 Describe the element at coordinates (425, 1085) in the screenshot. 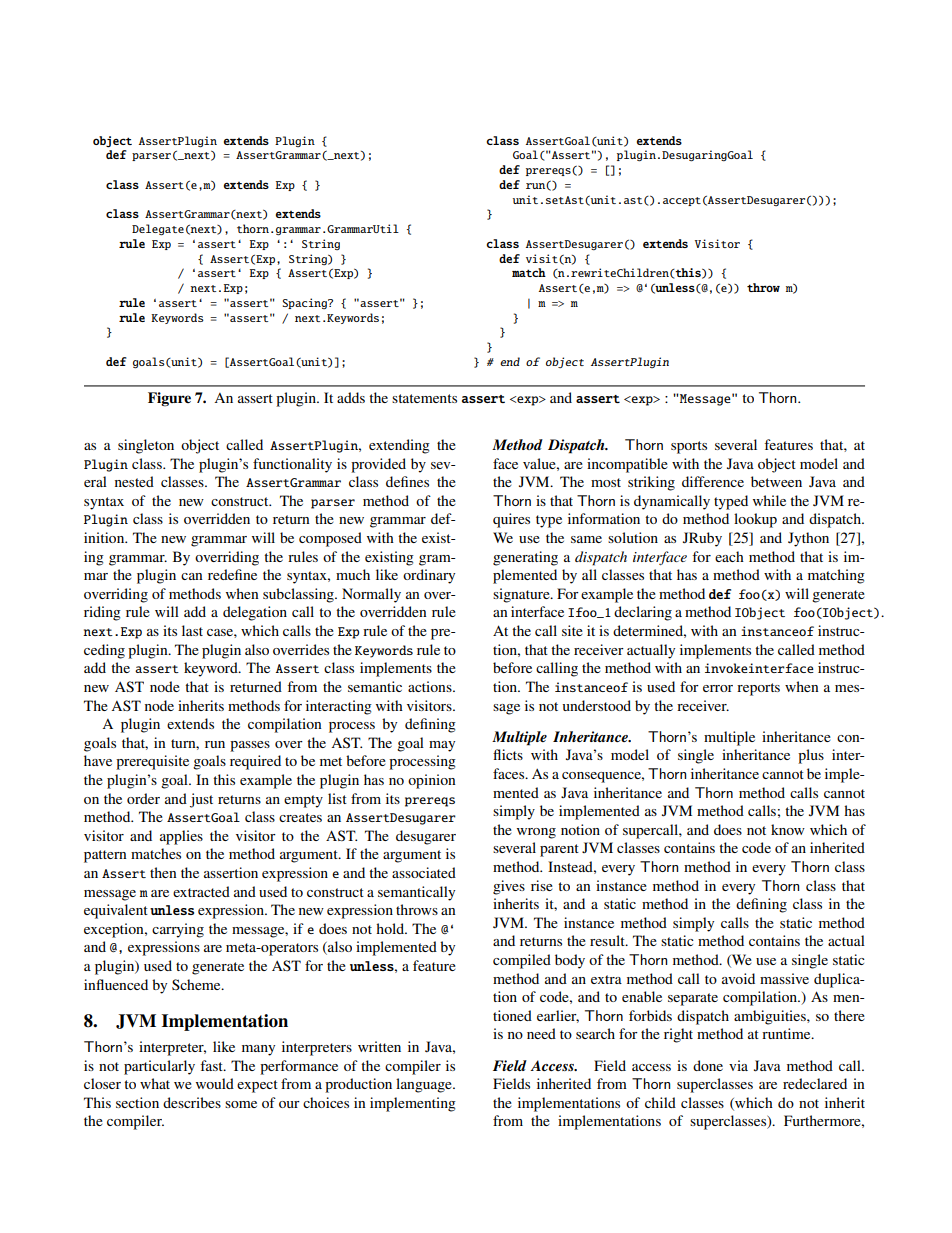

I see `language` at that location.
